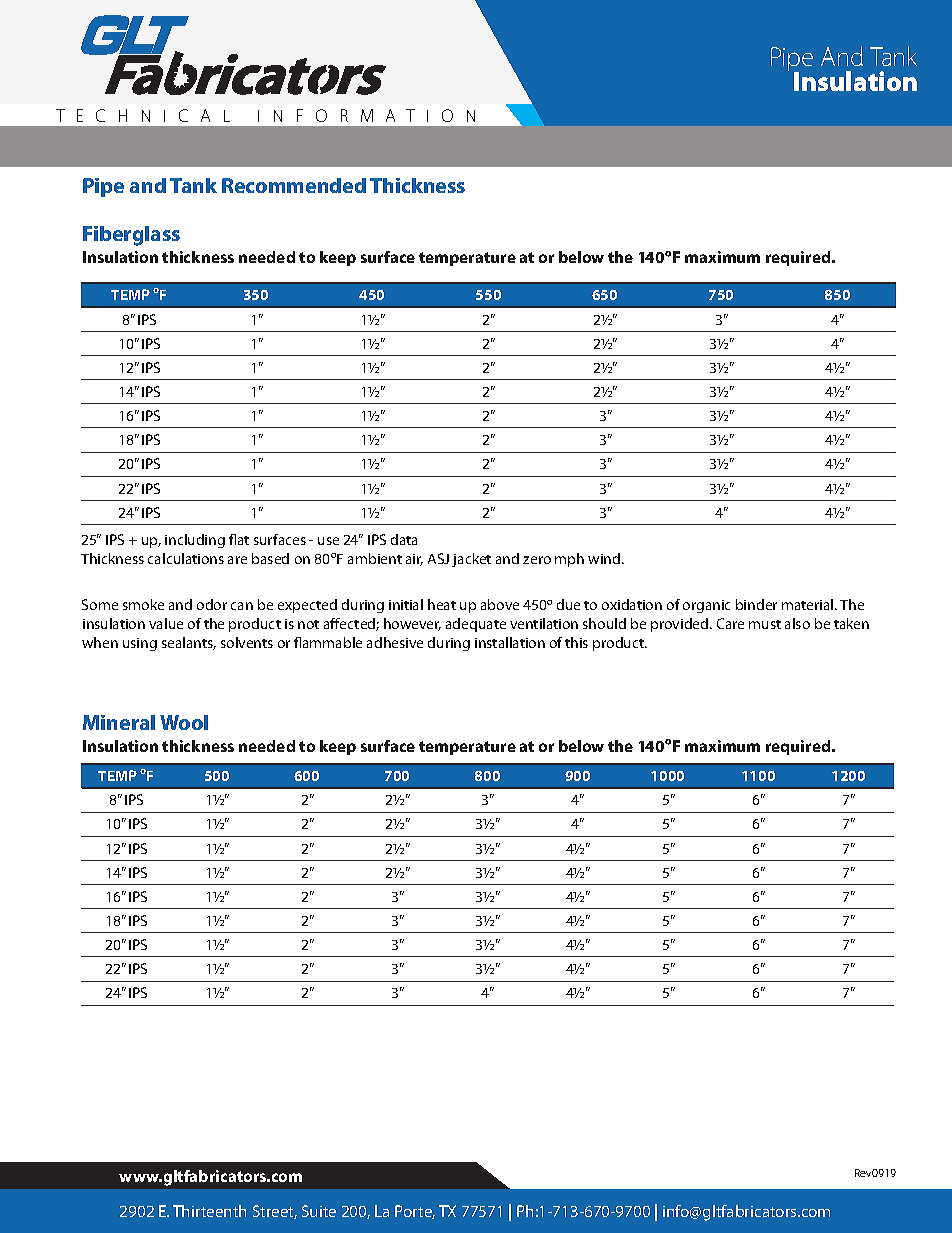 The width and height of the screenshot is (952, 1233). What do you see at coordinates (294, 185) in the screenshot?
I see `Recommended` at bounding box center [294, 185].
